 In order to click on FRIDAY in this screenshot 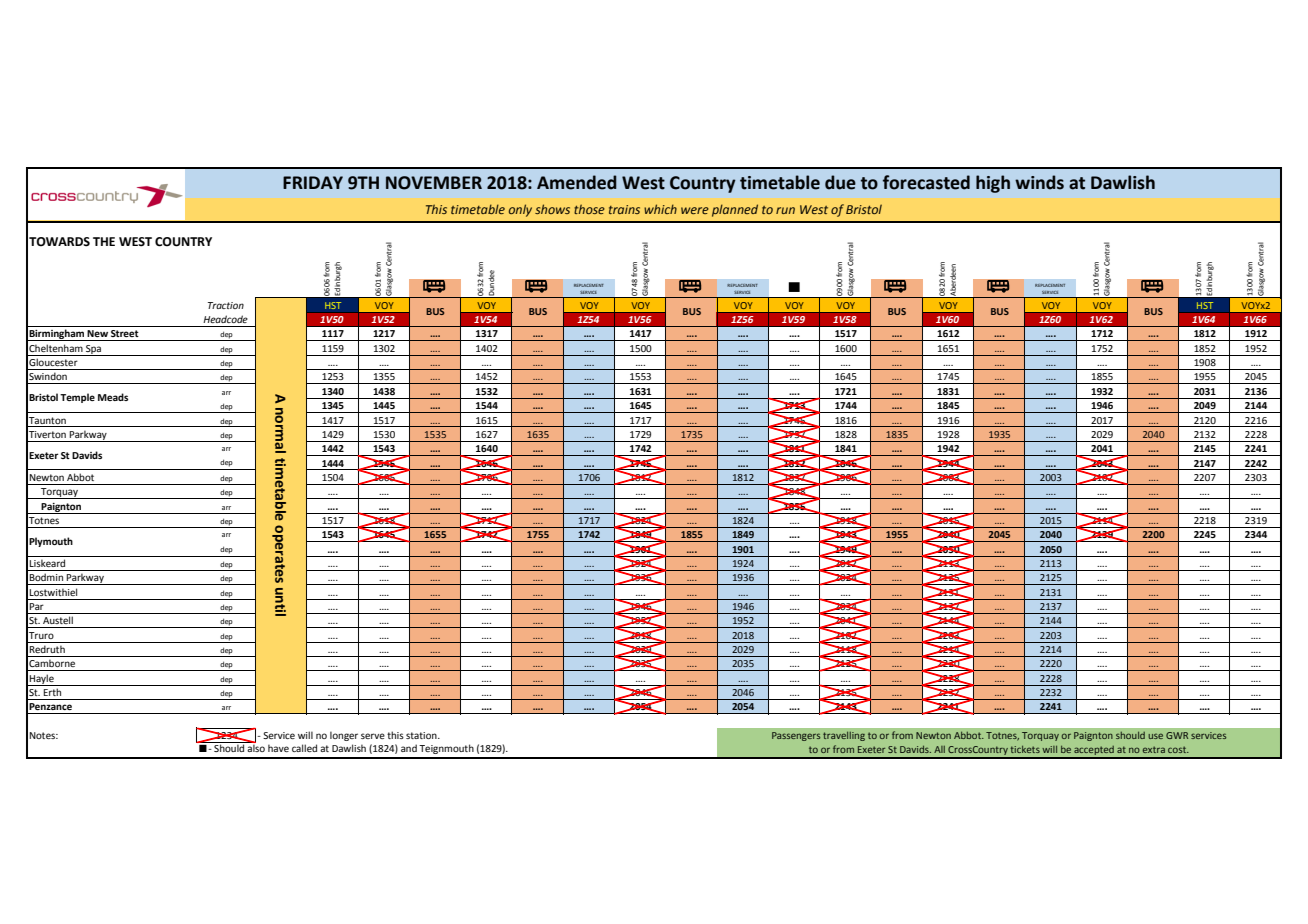, I will do `click(313, 182)`.
